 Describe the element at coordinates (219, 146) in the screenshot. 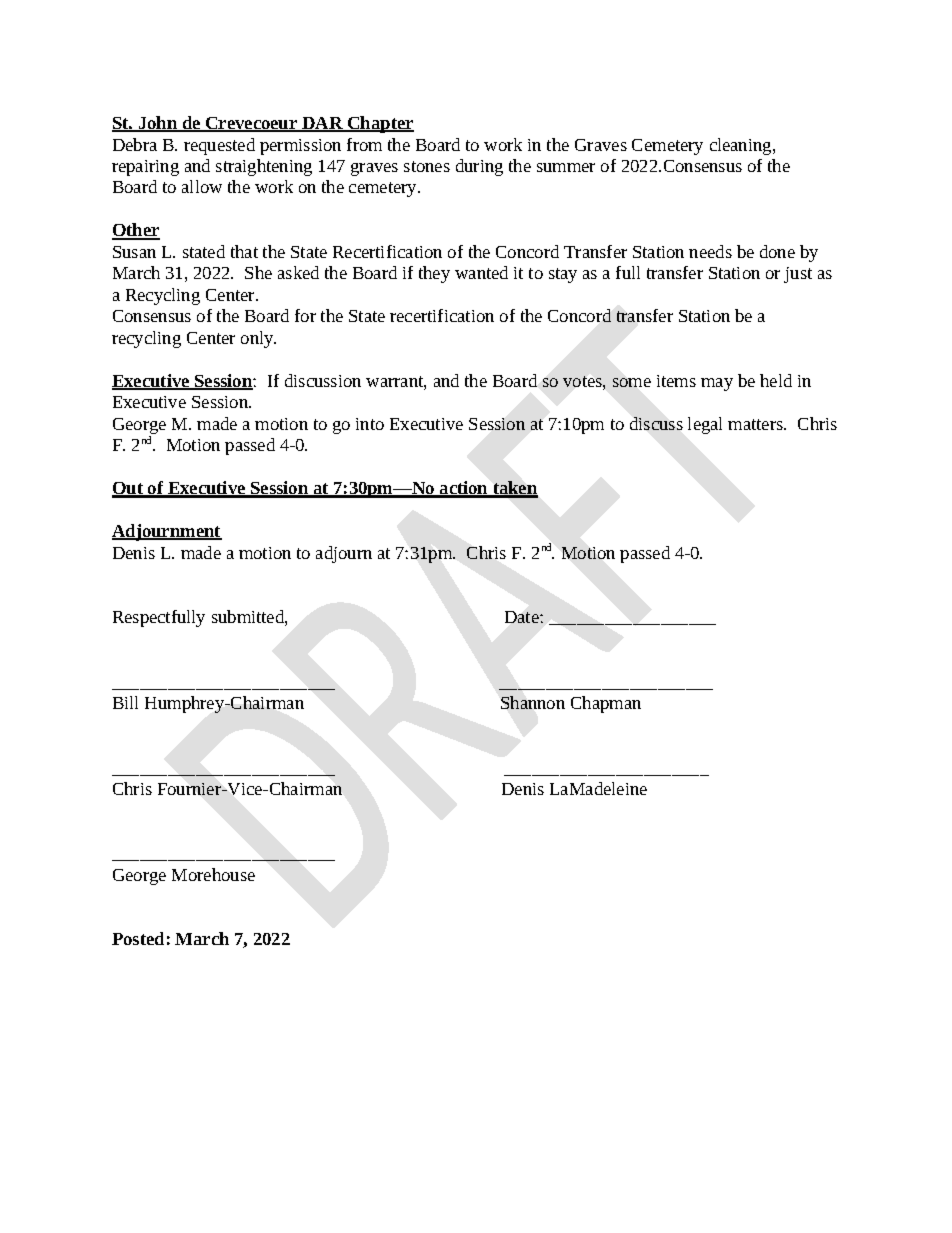

I see `requested` at that location.
